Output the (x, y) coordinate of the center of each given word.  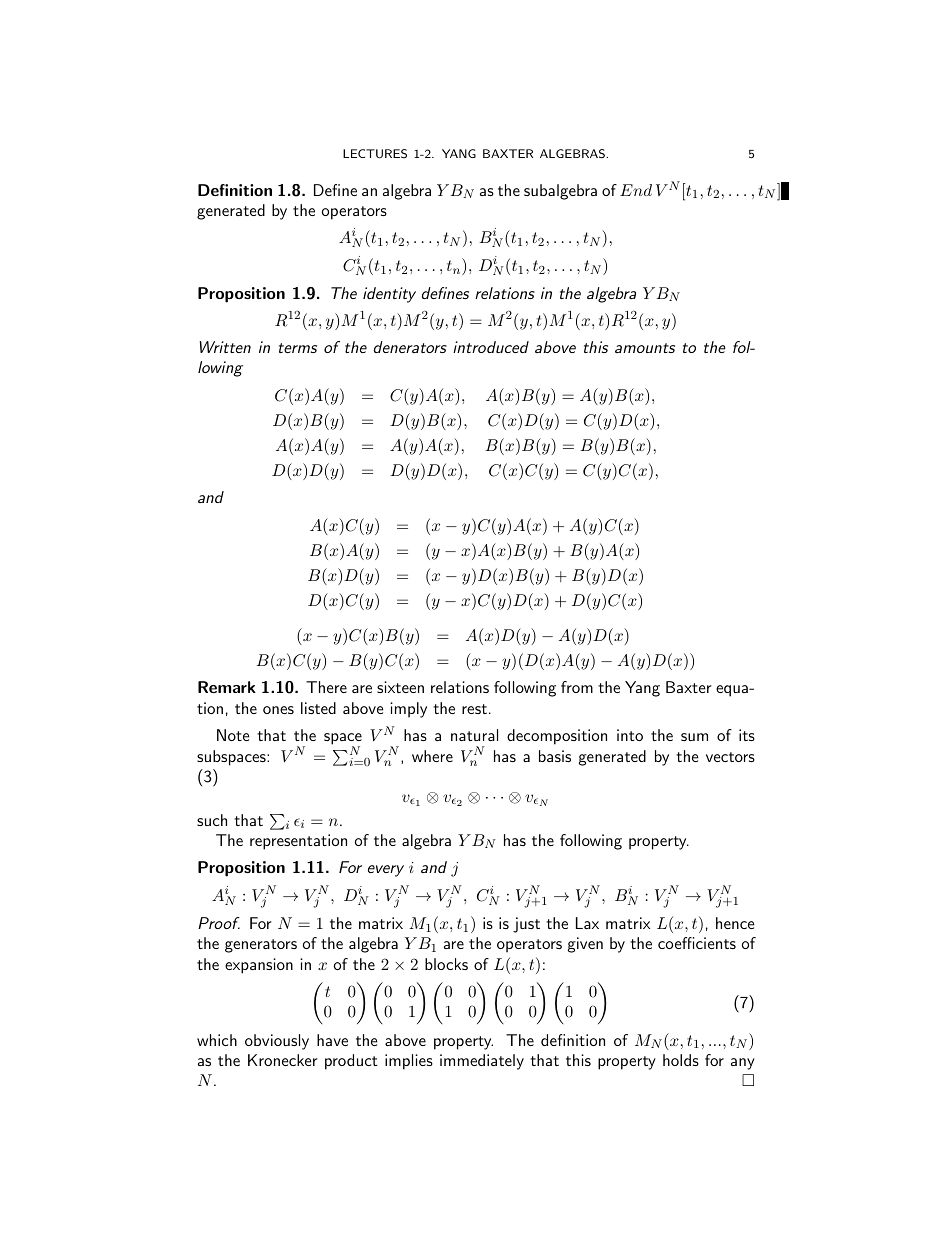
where (432, 756)
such (212, 820)
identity (389, 295)
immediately (482, 1062)
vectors (730, 757)
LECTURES (375, 154)
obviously (277, 1042)
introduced (491, 347)
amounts (645, 348)
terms (298, 348)
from (577, 687)
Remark (227, 687)
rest (474, 709)
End (636, 190)
